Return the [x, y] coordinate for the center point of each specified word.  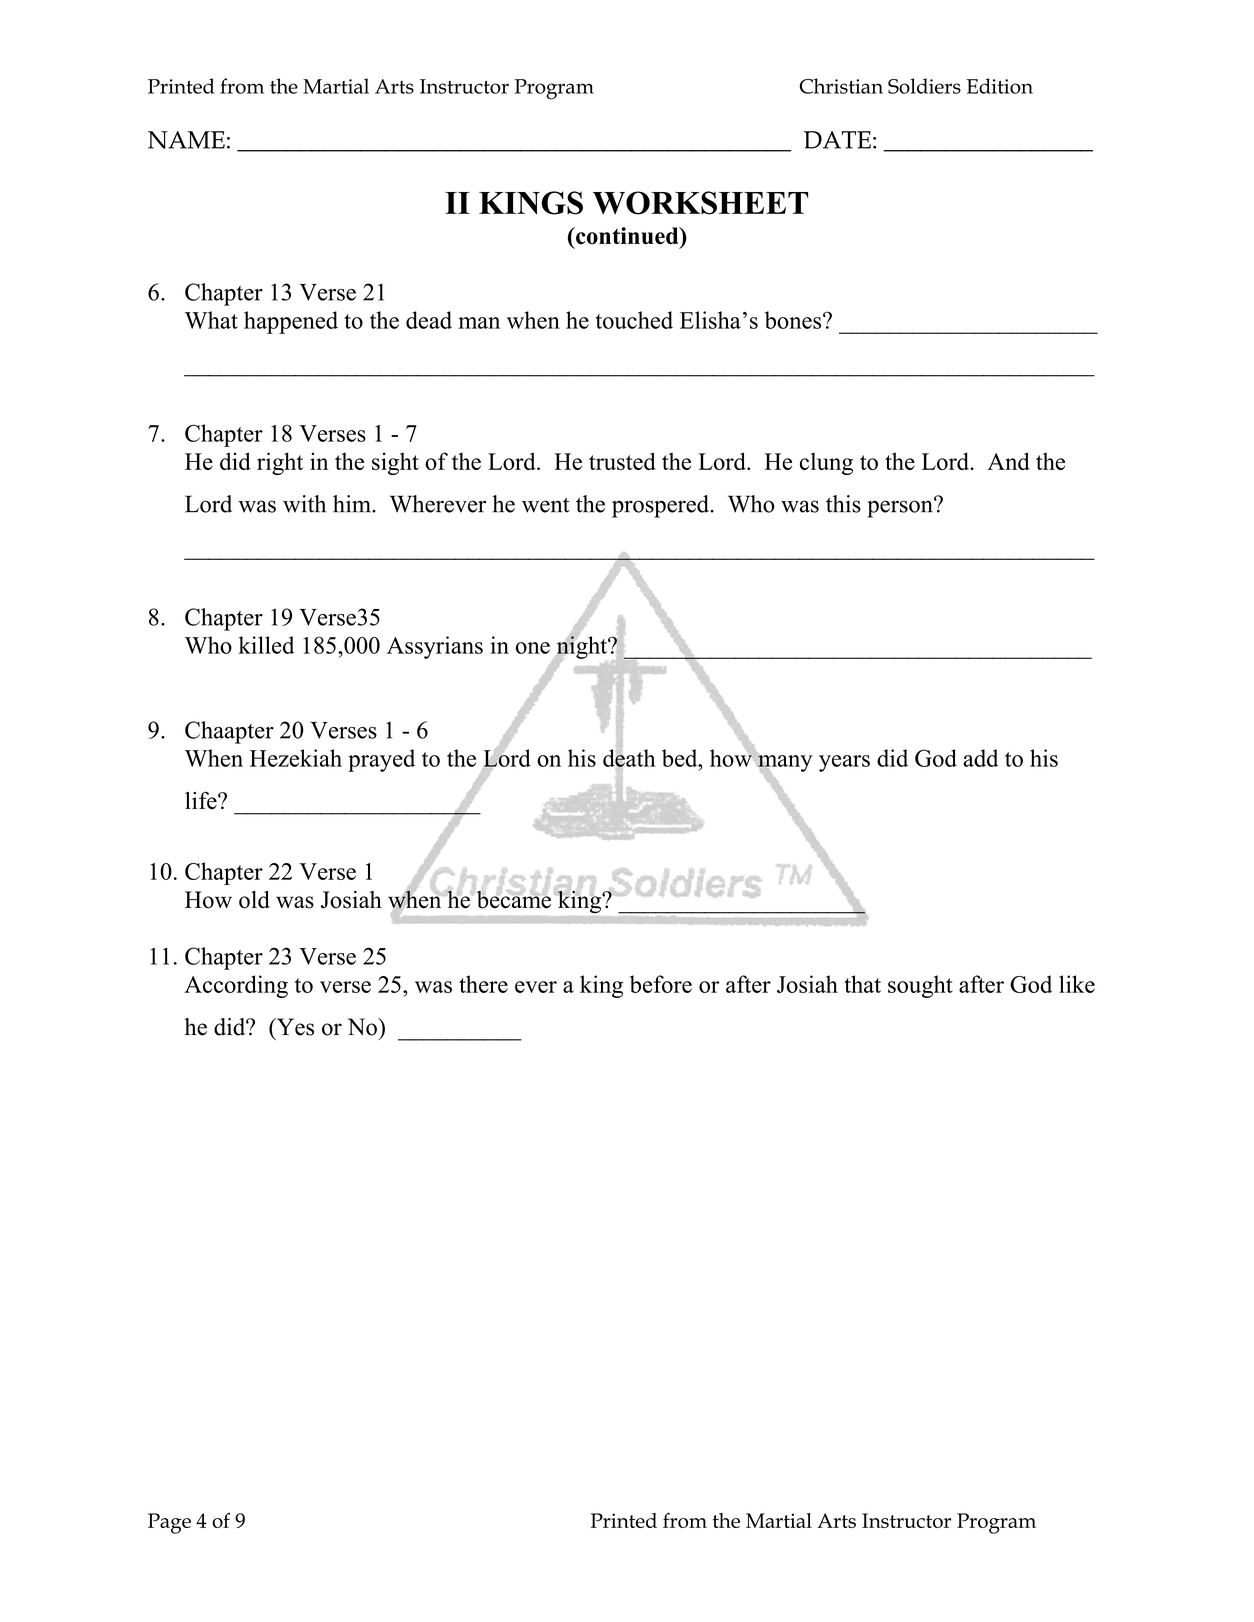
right [280, 463]
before [661, 984]
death [629, 759]
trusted [622, 461]
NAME [186, 140]
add [980, 758]
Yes [294, 1027]
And [1009, 461]
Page [169, 1523]
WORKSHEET [700, 203]
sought [920, 986]
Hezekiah [296, 758]
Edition [999, 86]
